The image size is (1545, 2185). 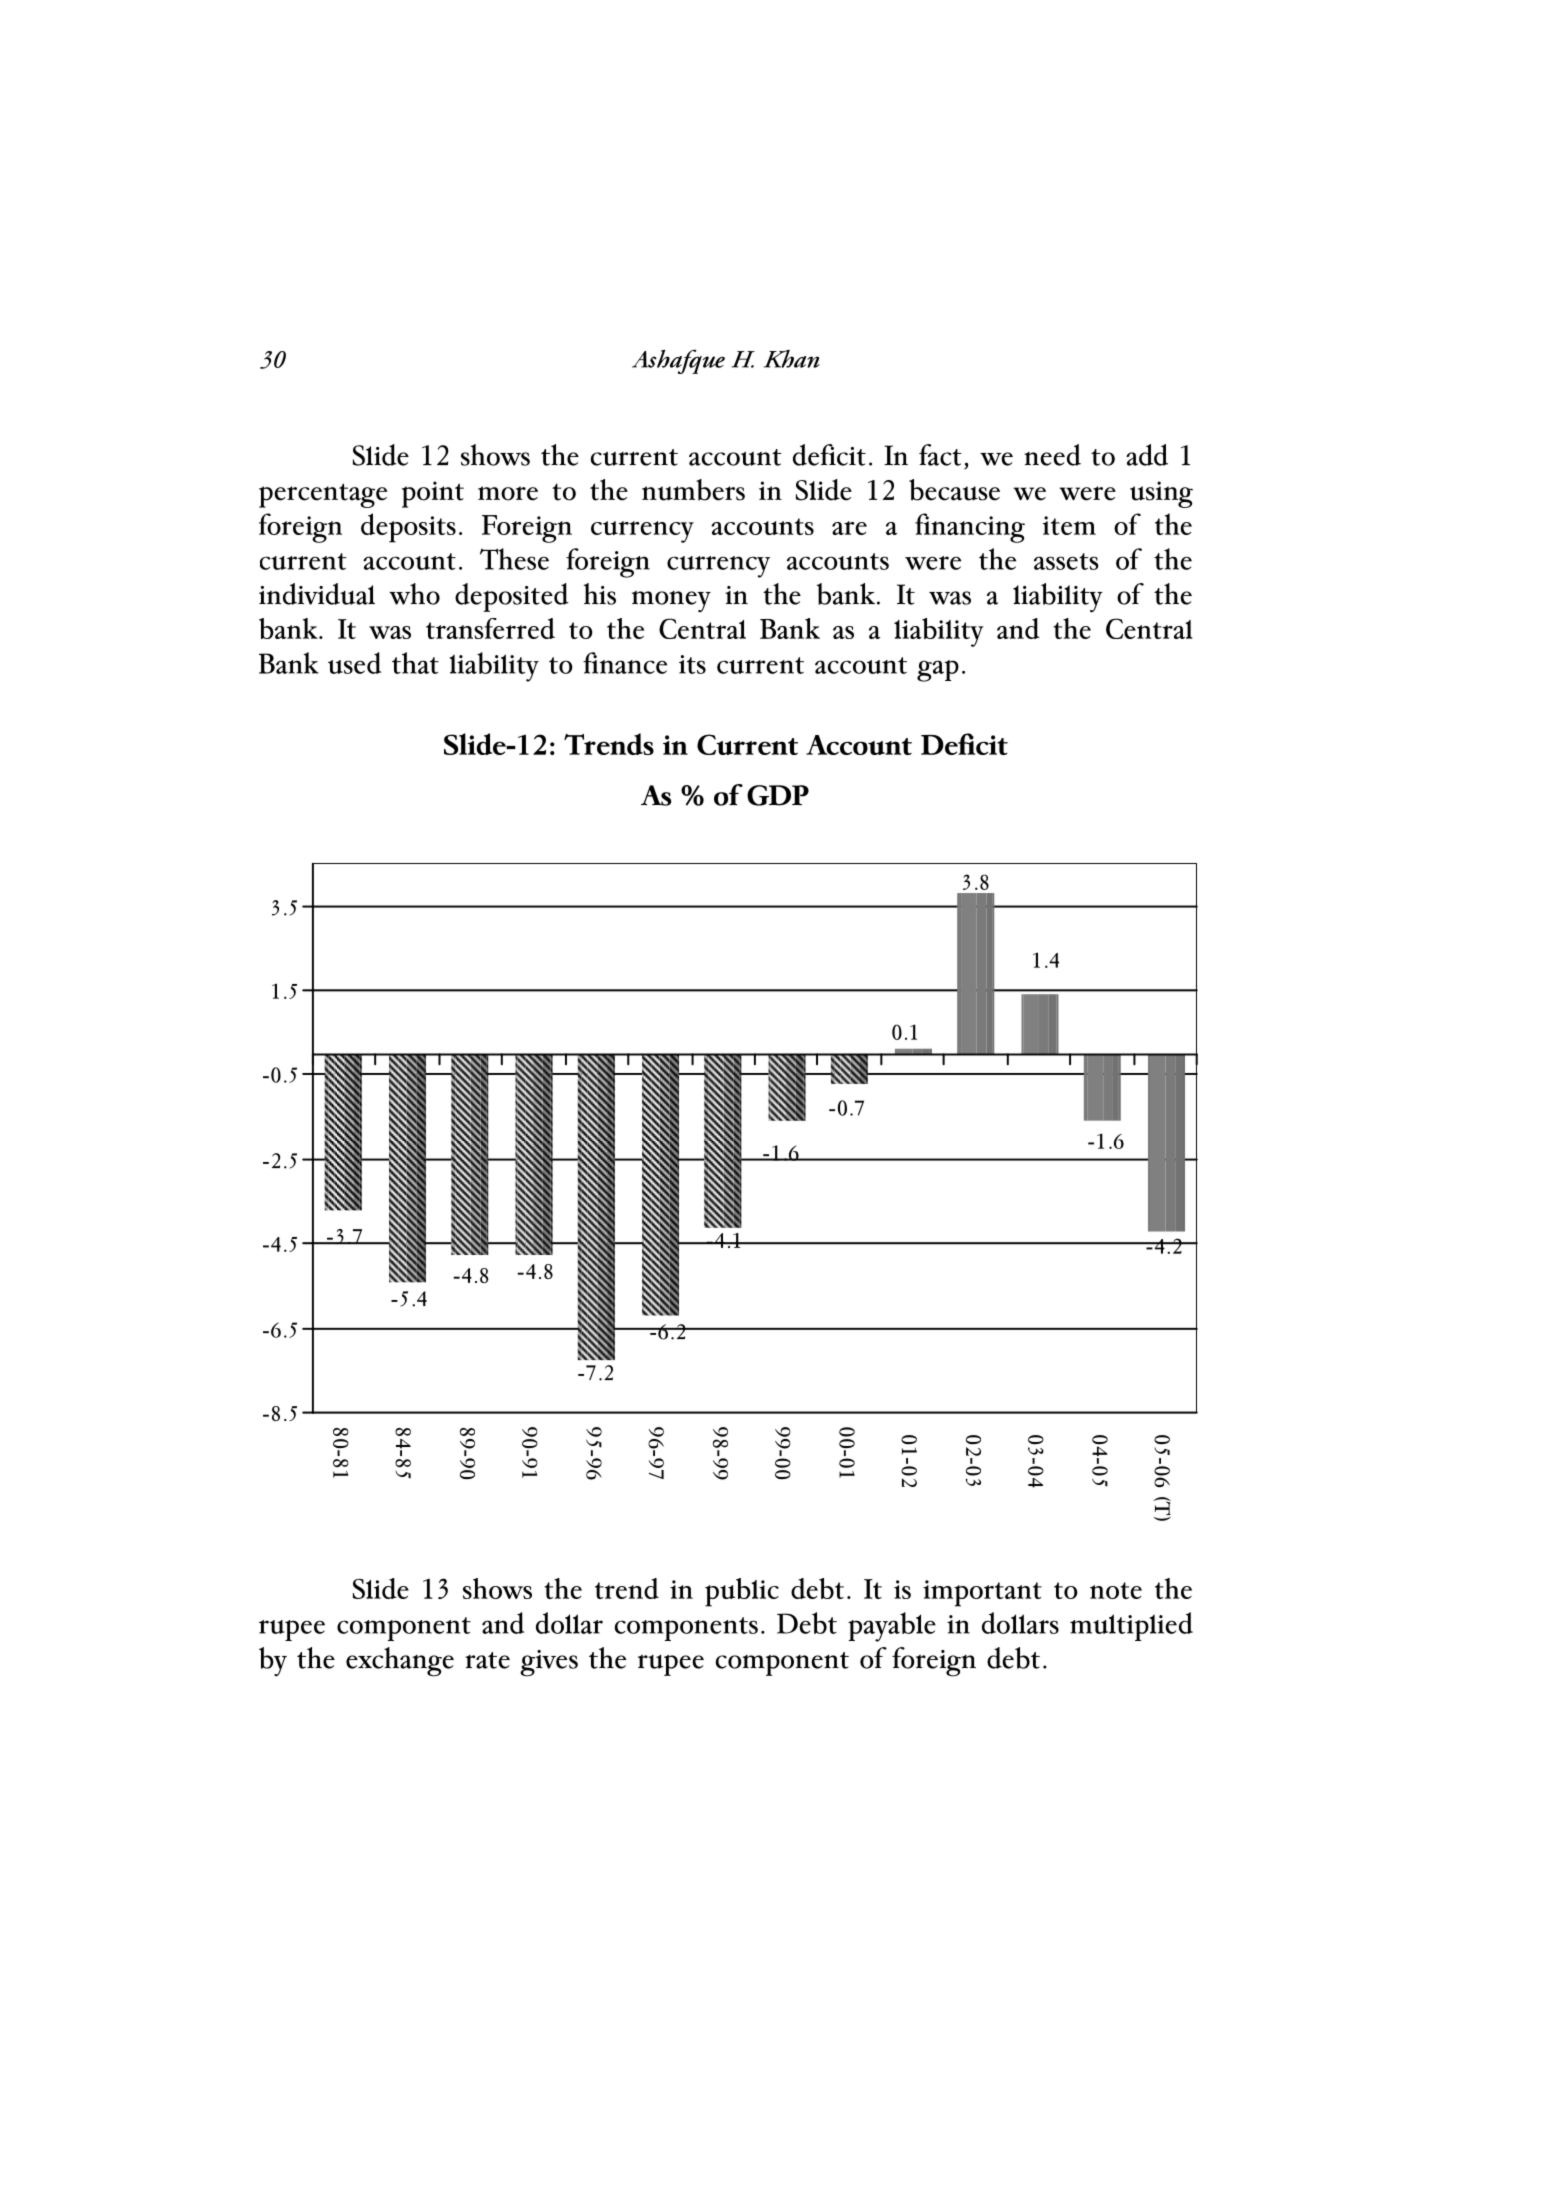 I want to click on gap, so click(x=938, y=671).
